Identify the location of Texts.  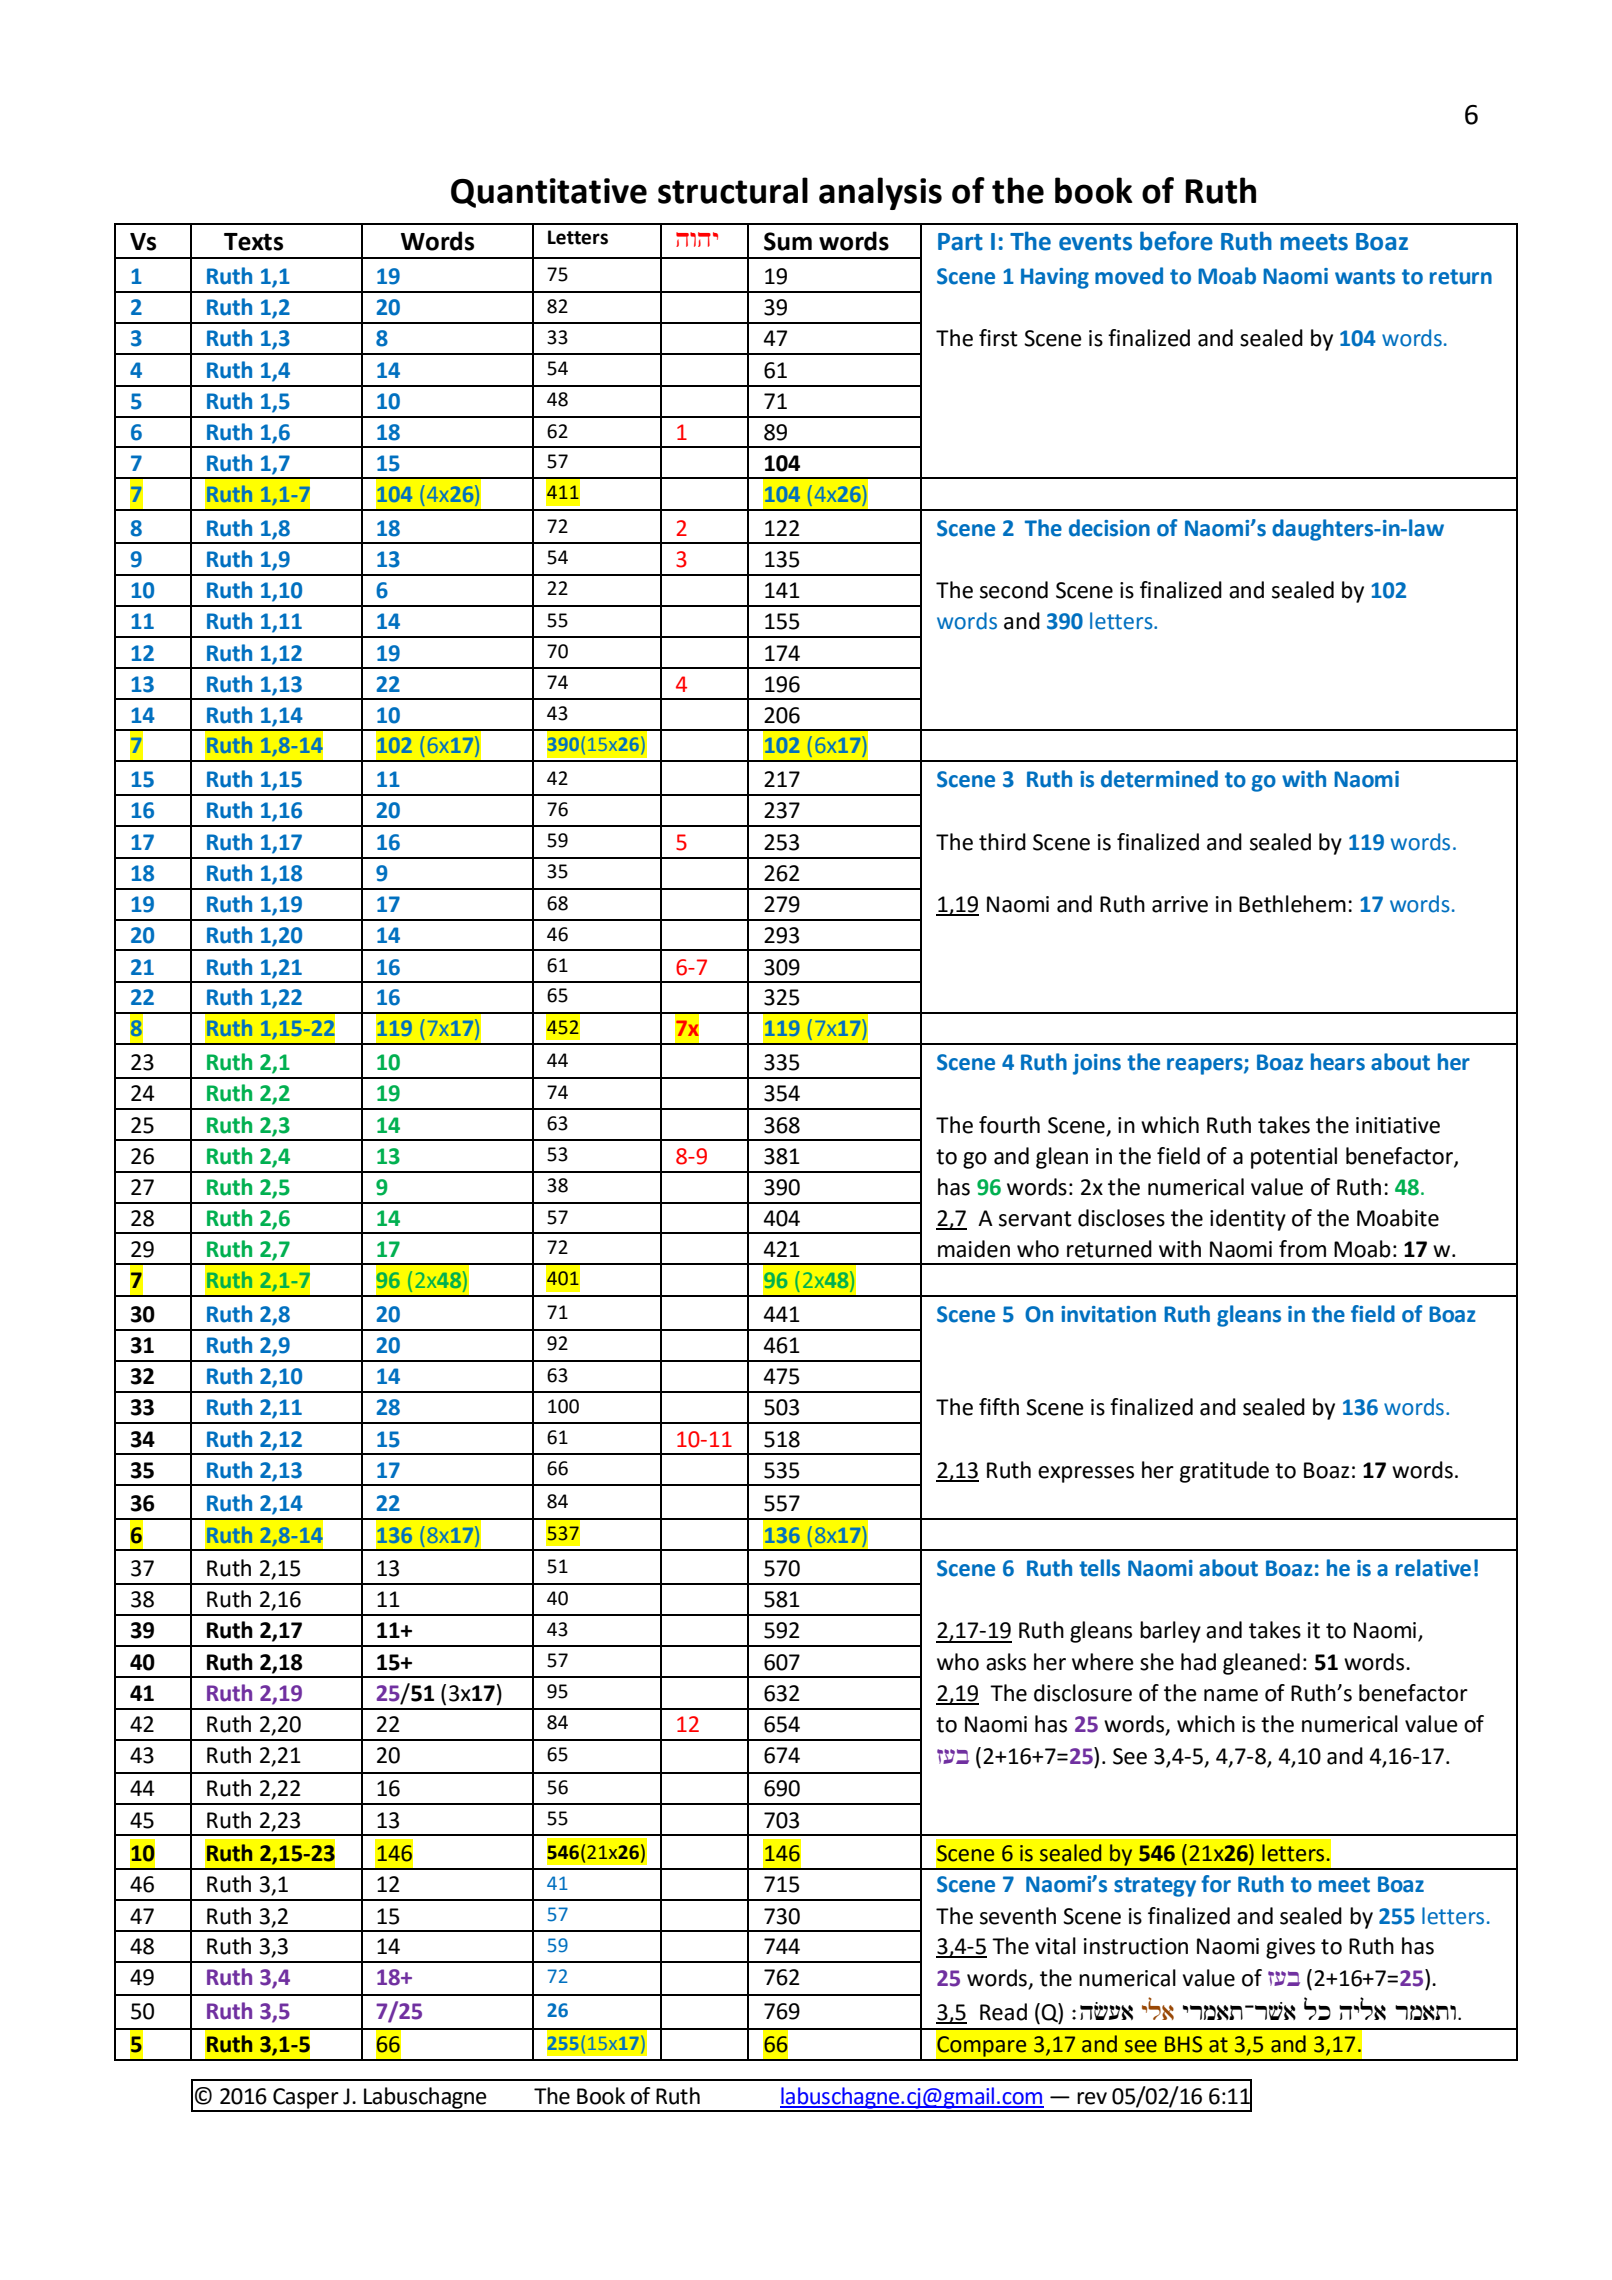
(253, 242).
